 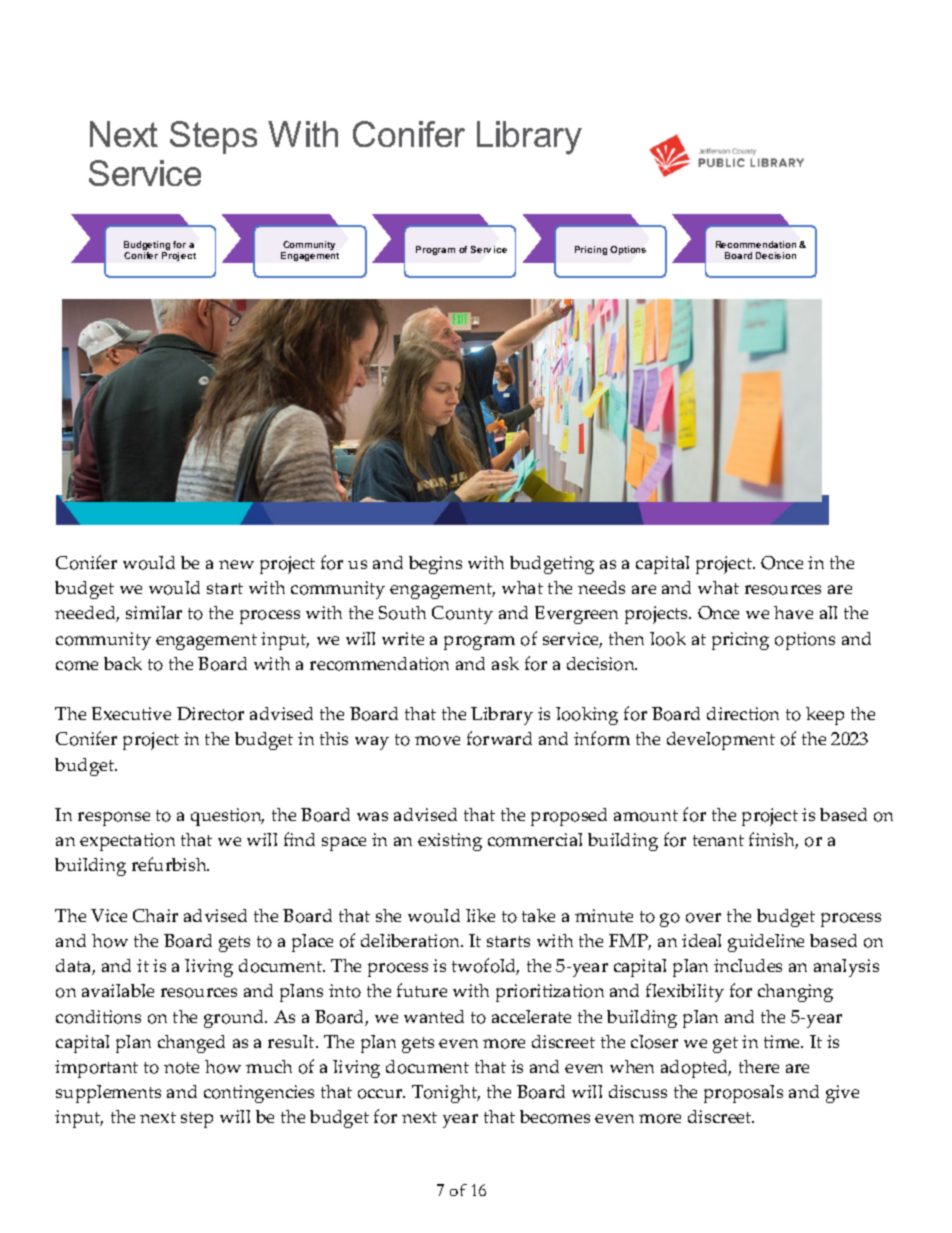 I want to click on have, so click(x=793, y=612).
